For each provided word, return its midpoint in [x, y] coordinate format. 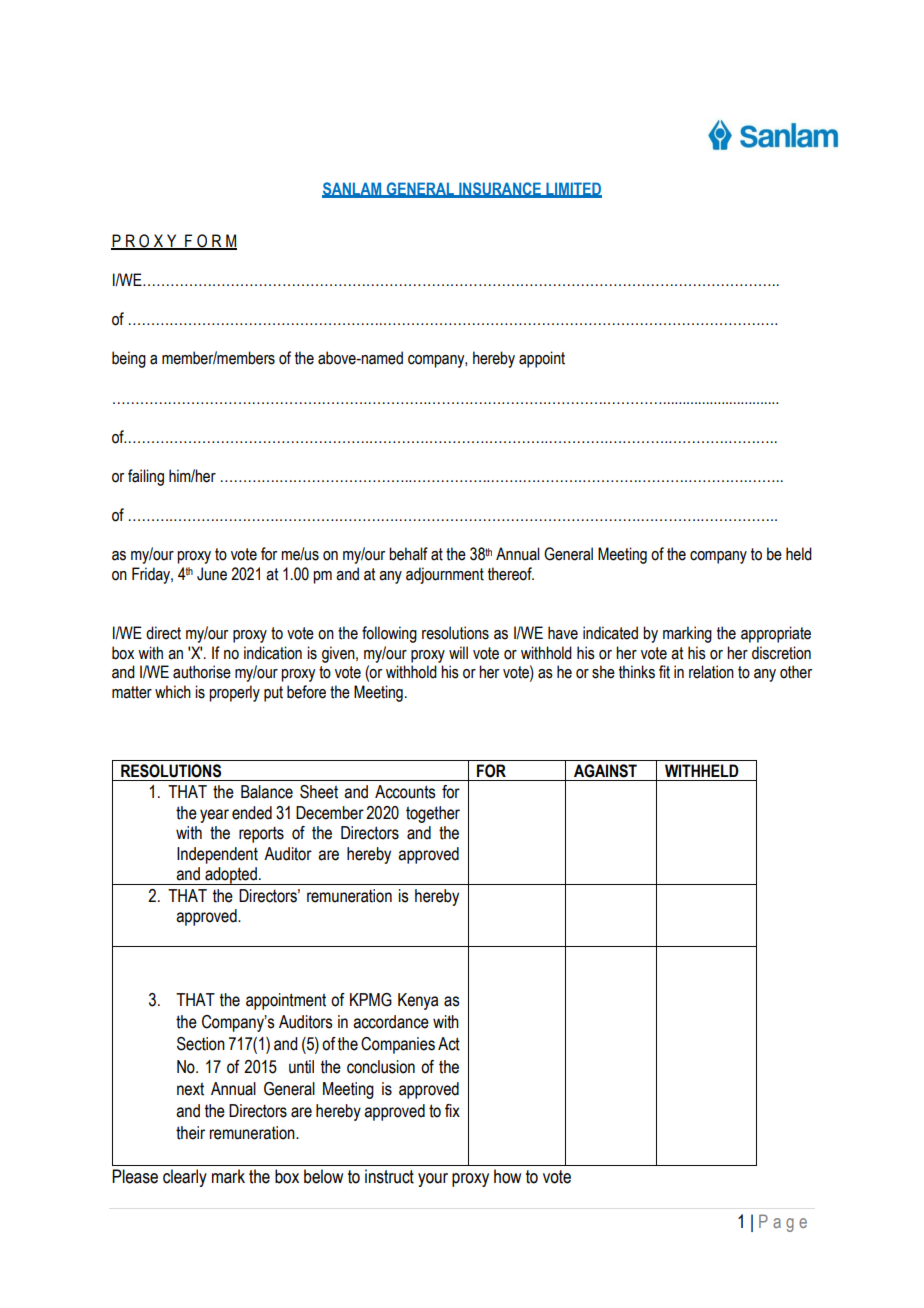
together [433, 814]
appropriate [776, 634]
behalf [408, 554]
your [433, 1180]
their [190, 1133]
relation [711, 672]
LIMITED [573, 189]
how [507, 1176]
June [212, 574]
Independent [217, 855]
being [129, 359]
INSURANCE [500, 189]
